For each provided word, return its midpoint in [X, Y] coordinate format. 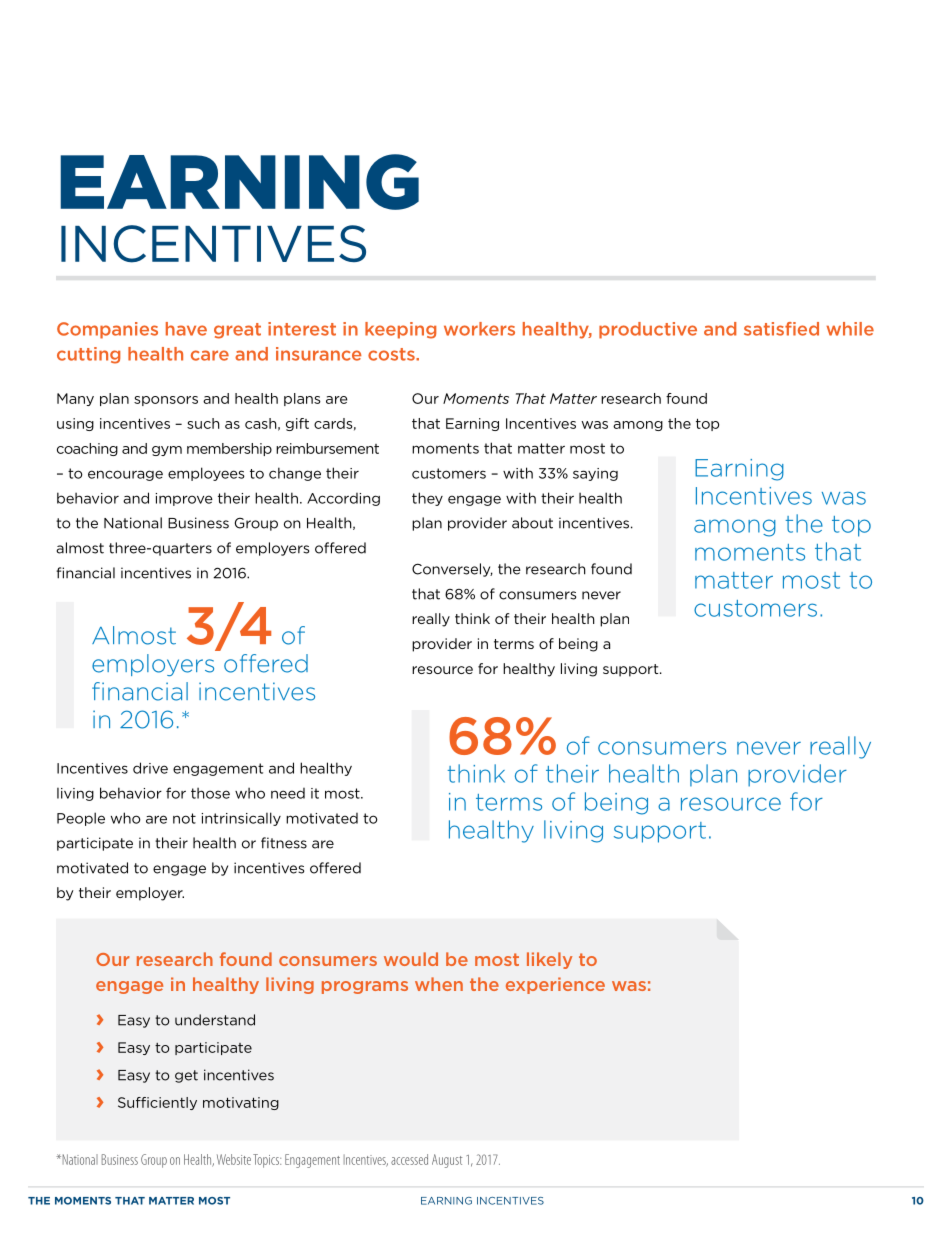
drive [150, 768]
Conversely [452, 570]
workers [479, 329]
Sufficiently [157, 1103]
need [288, 793]
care [210, 355]
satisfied [781, 329]
